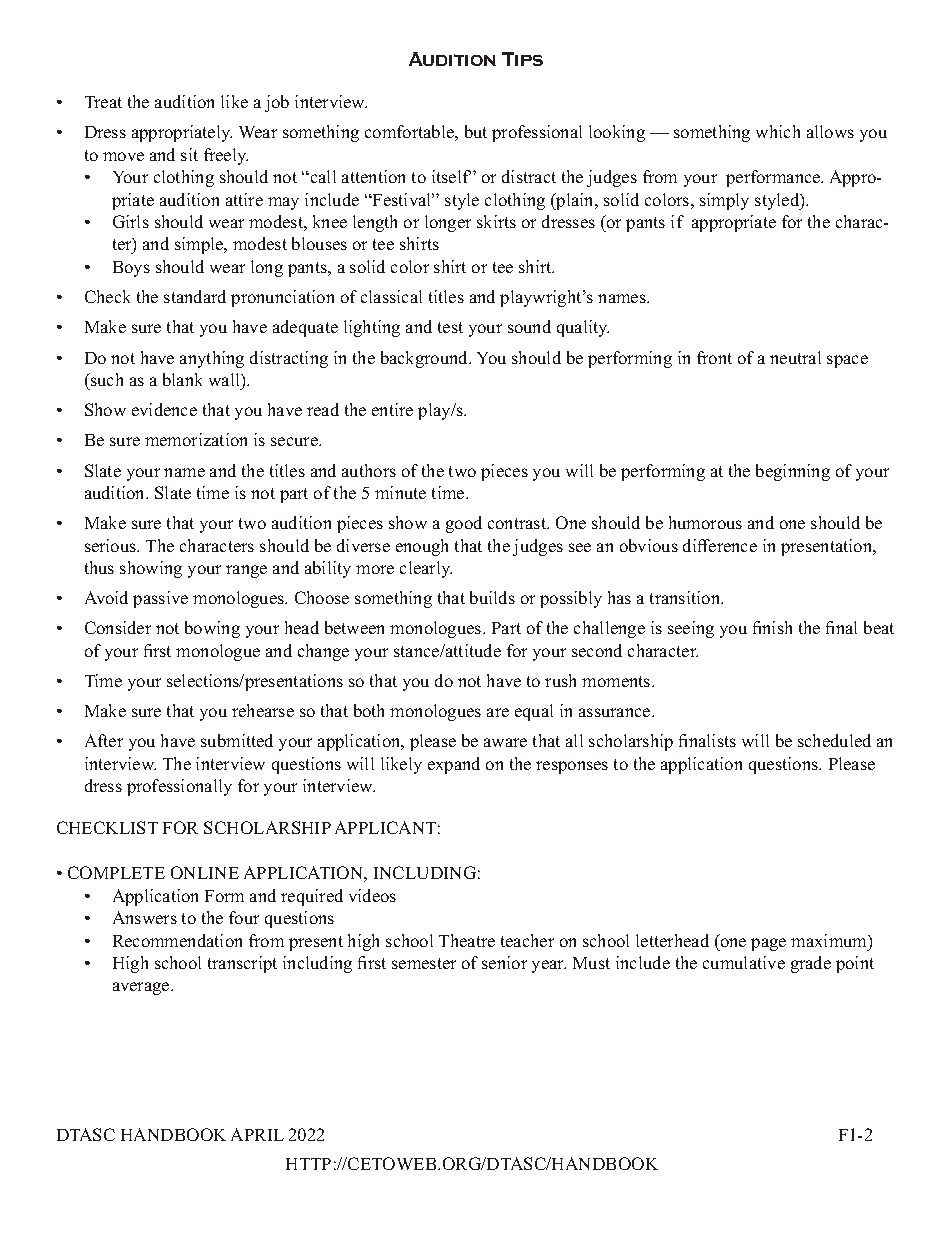 This screenshot has height=1233, width=952. Describe the element at coordinates (454, 765) in the screenshot. I see `expand` at that location.
